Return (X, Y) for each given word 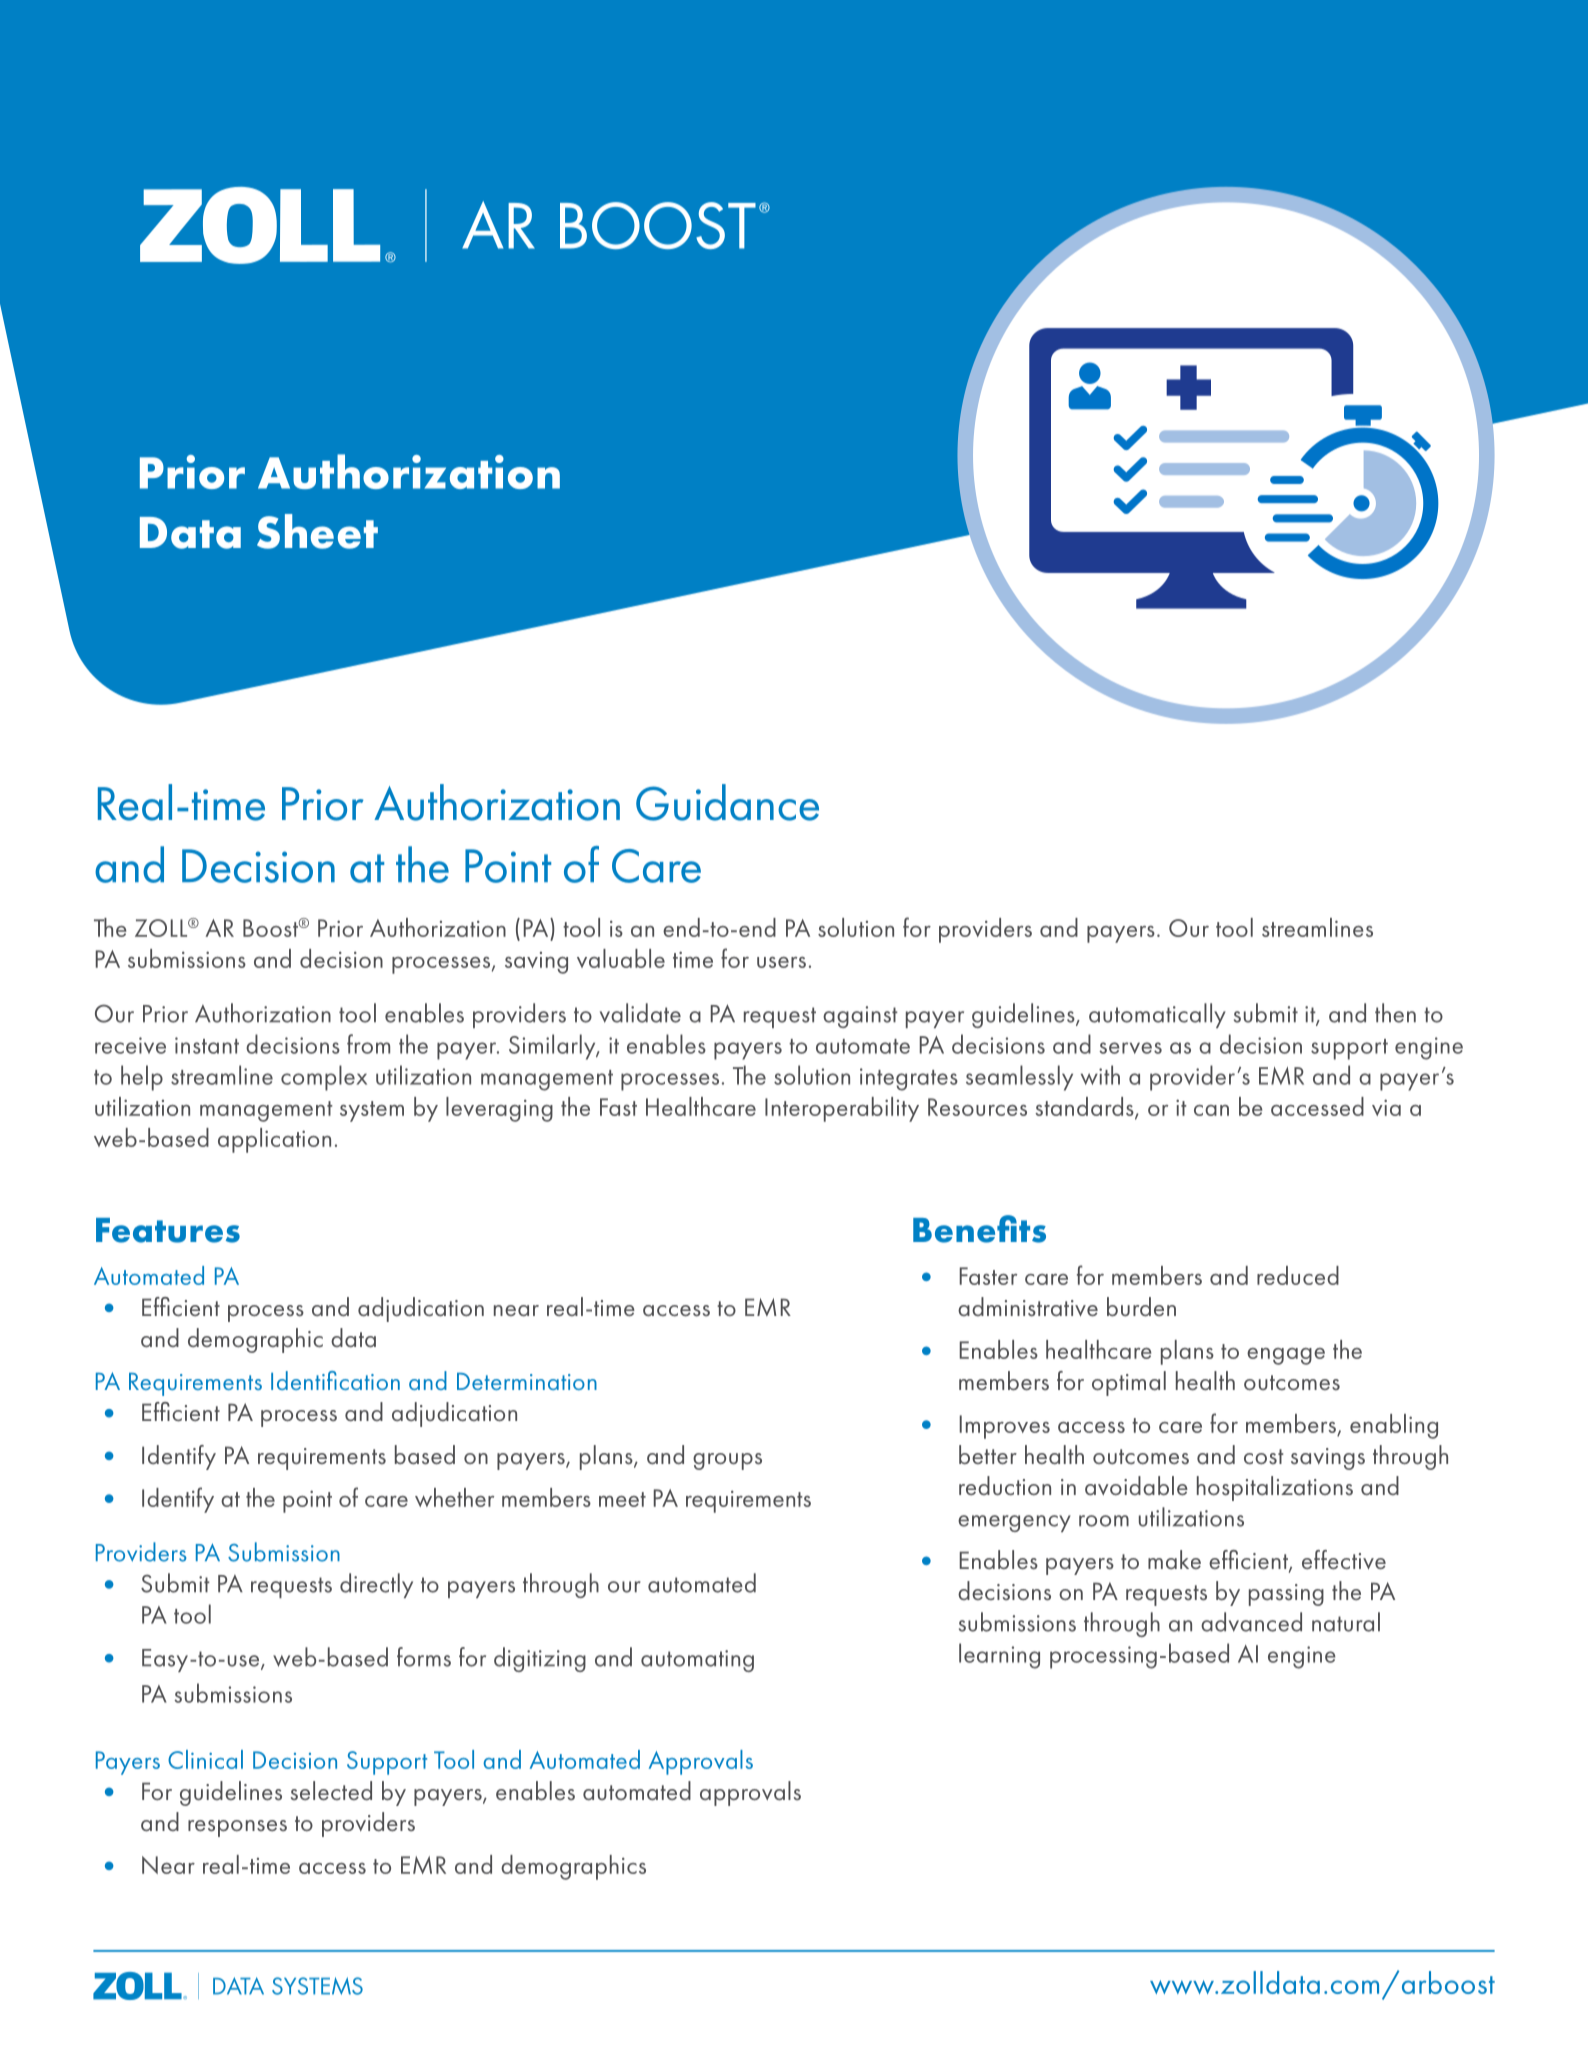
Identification (335, 1380)
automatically (1157, 1015)
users (781, 962)
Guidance (727, 802)
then (1395, 1013)
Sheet (317, 531)
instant (207, 1045)
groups (727, 1461)
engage (1286, 1356)
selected (331, 1790)
